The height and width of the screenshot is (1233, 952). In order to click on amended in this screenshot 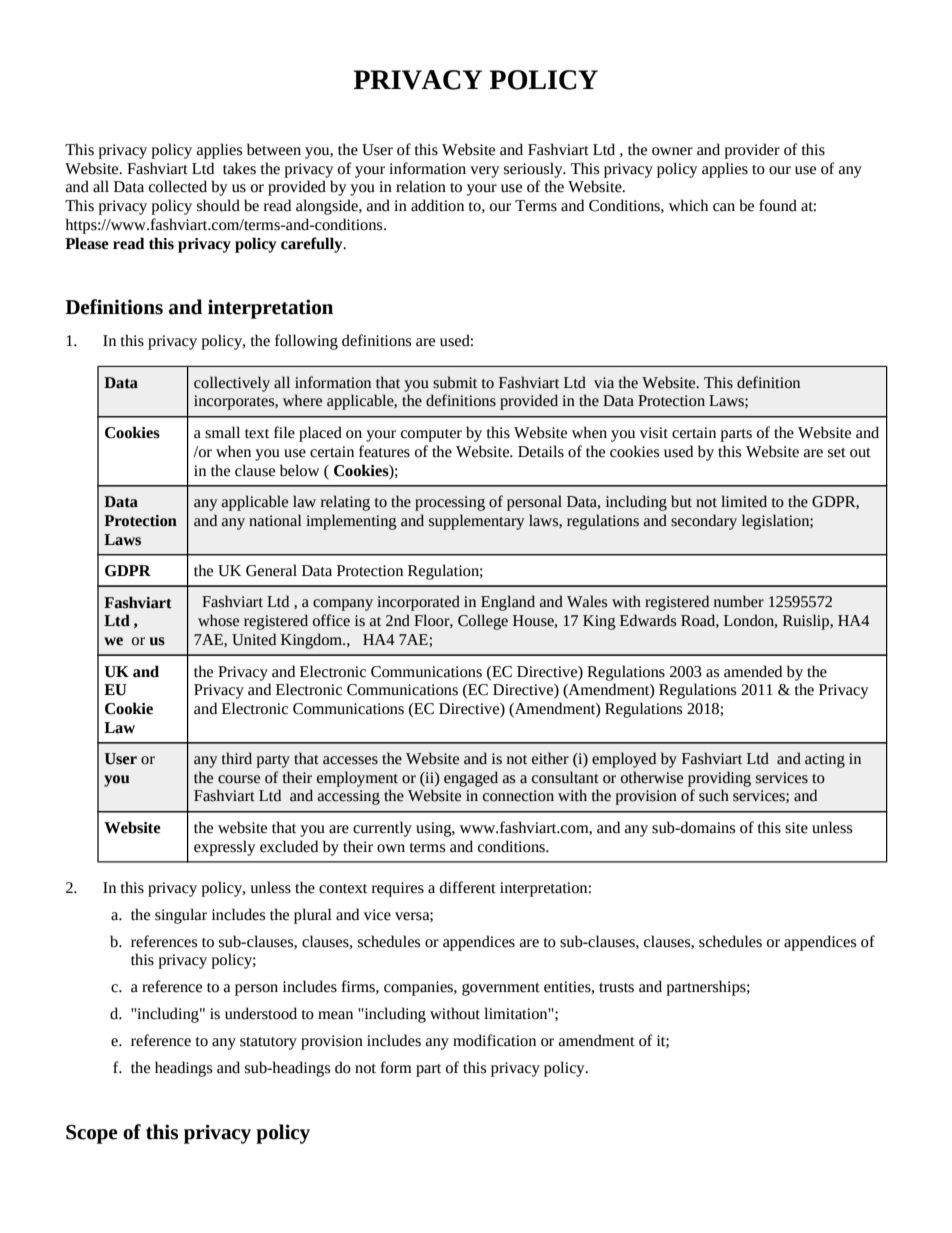, I will do `click(753, 671)`.
